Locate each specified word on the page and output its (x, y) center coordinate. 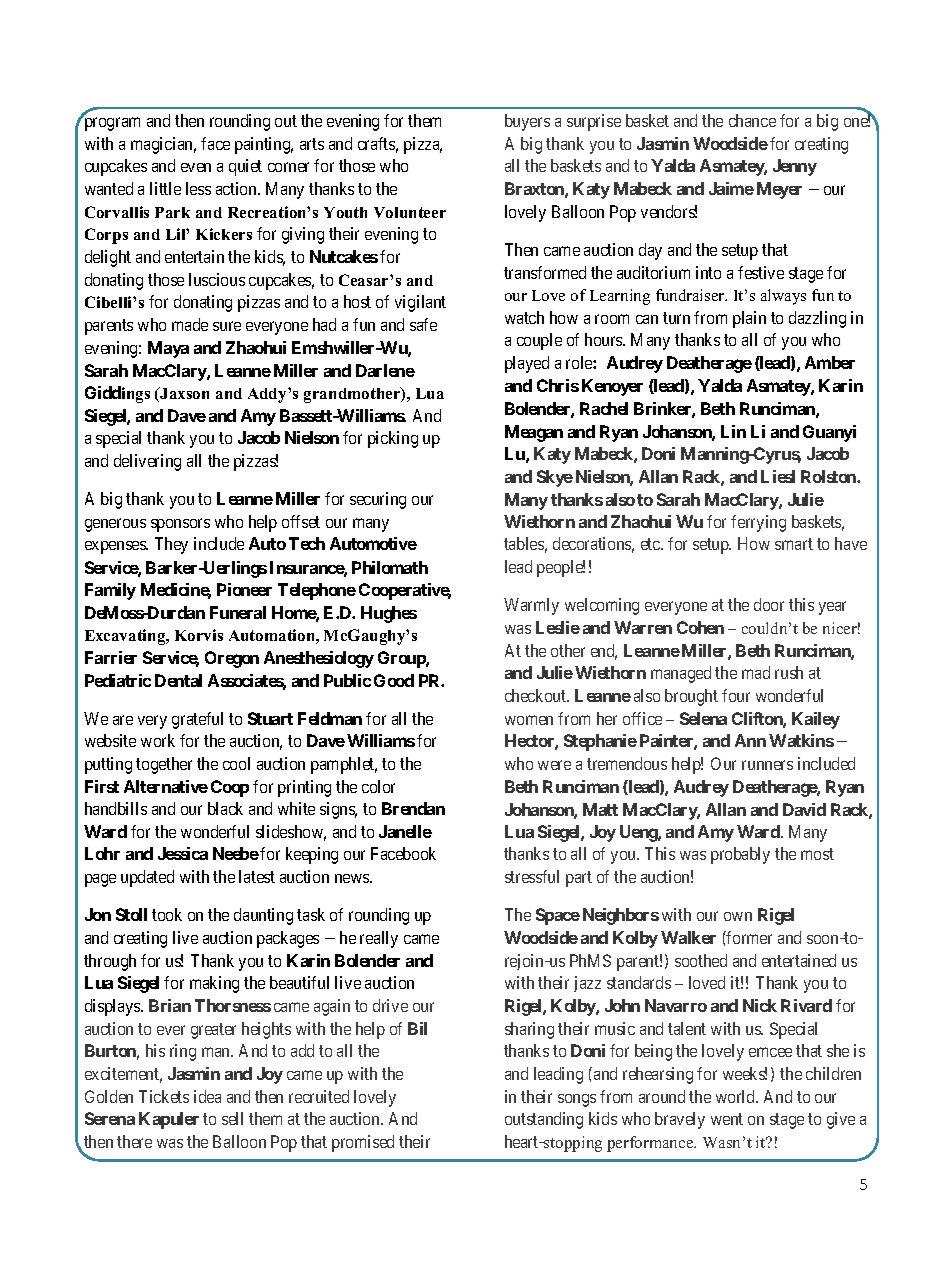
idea (207, 1096)
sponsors (180, 525)
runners (767, 765)
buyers (527, 122)
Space (558, 916)
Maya (168, 349)
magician (163, 145)
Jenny (795, 167)
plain (749, 319)
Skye (555, 478)
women (529, 720)
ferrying (758, 523)
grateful (197, 720)
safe (423, 324)
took (167, 914)
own (738, 916)
